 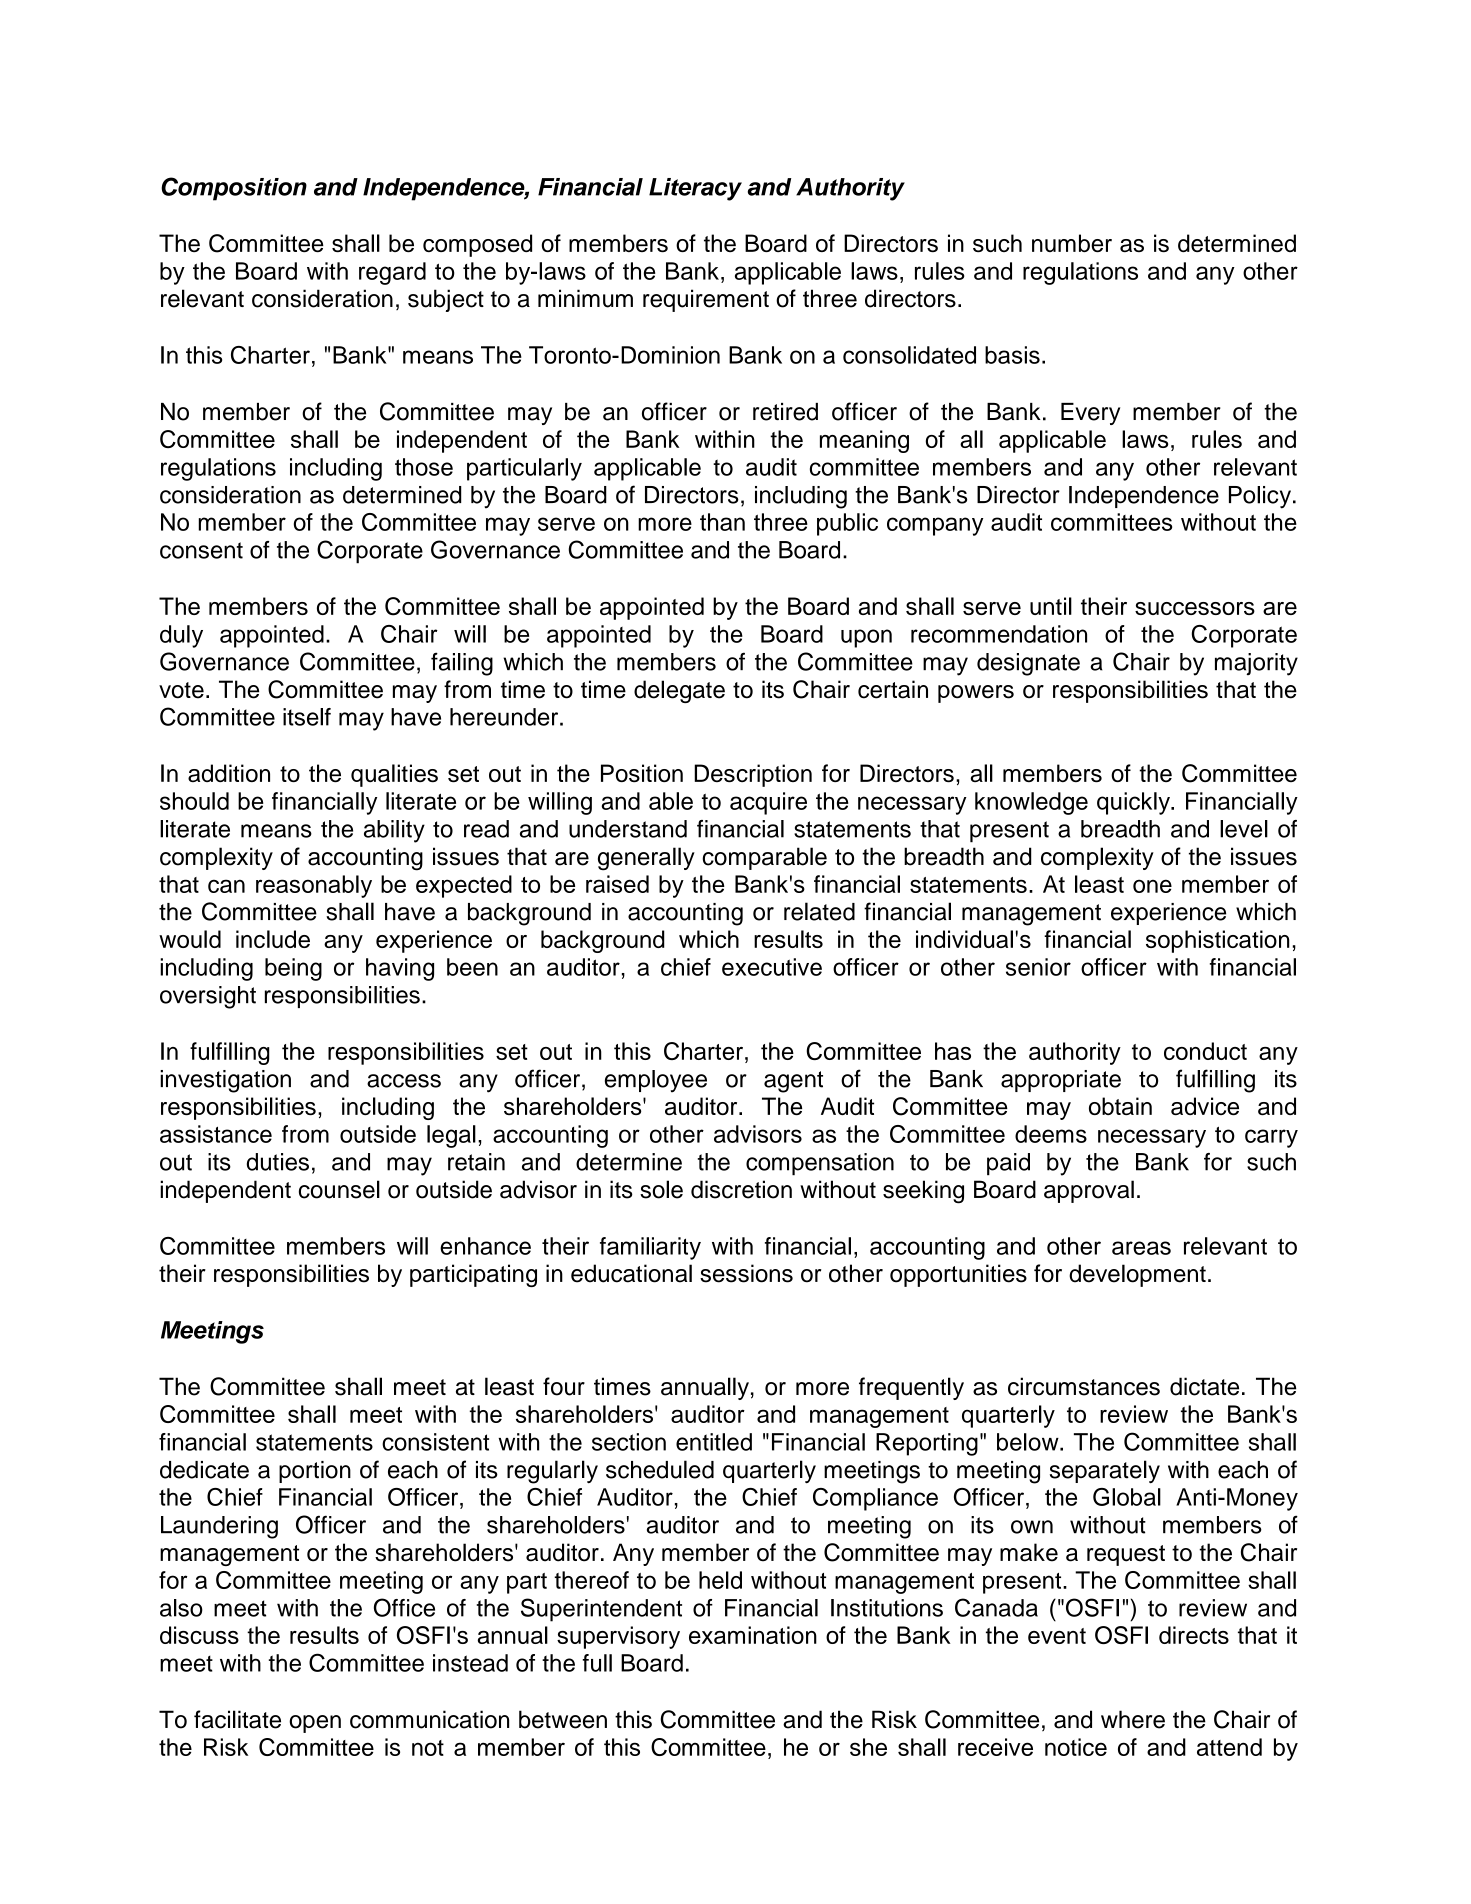 What do you see at coordinates (772, 967) in the page?
I see `executive` at bounding box center [772, 967].
